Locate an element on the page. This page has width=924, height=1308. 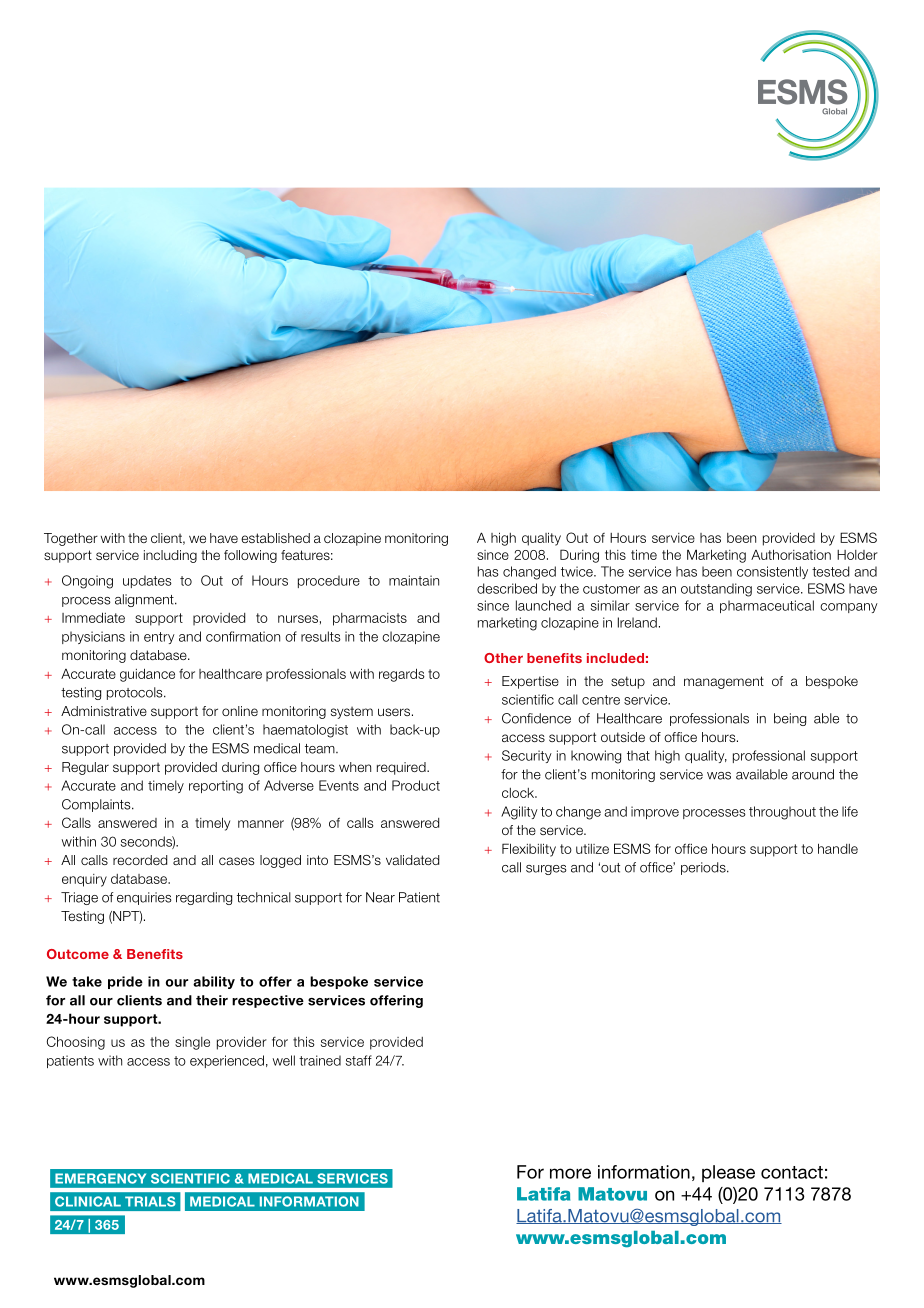
handle is located at coordinates (838, 848).
